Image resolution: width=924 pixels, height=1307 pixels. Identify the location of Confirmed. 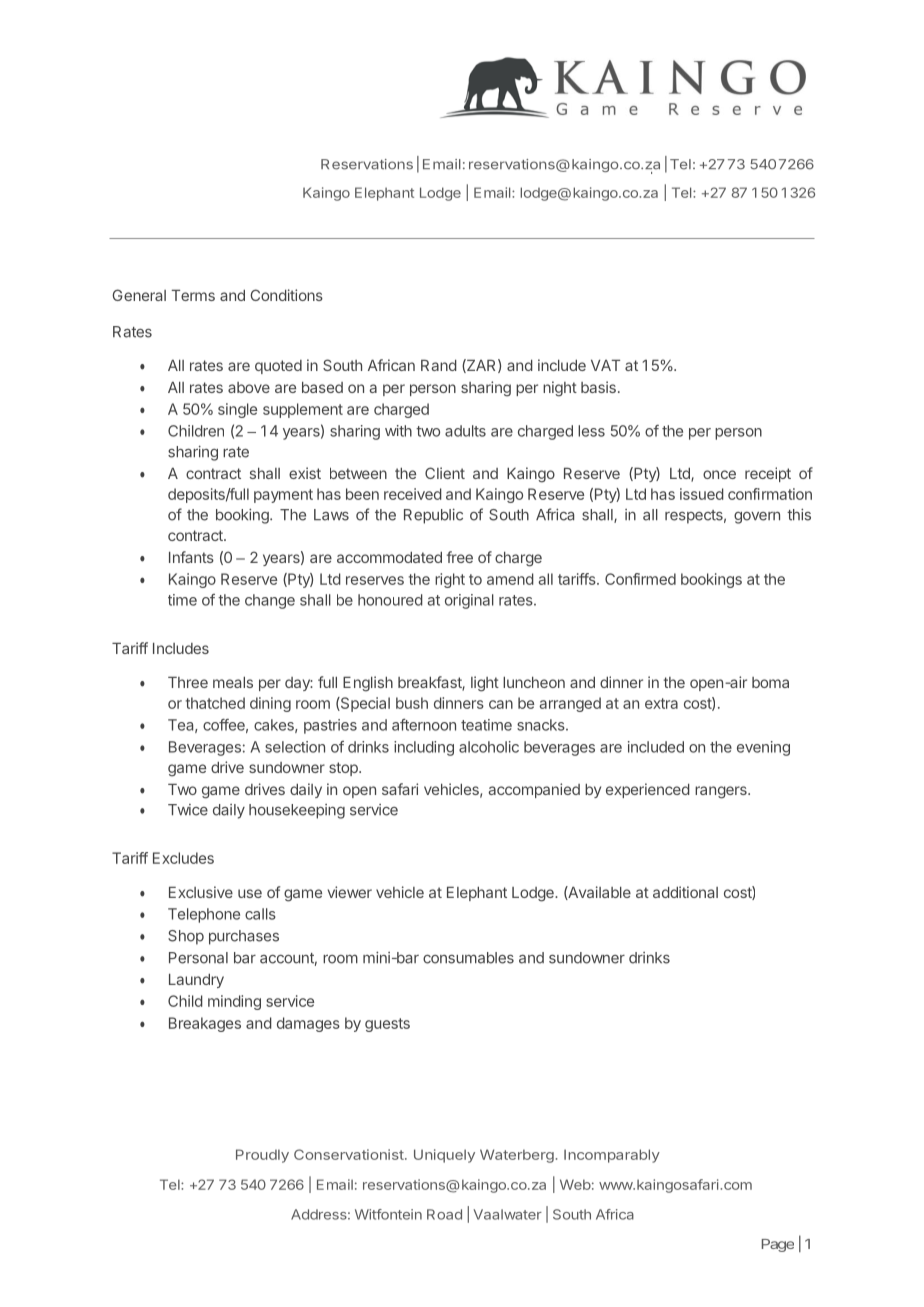
(640, 579).
